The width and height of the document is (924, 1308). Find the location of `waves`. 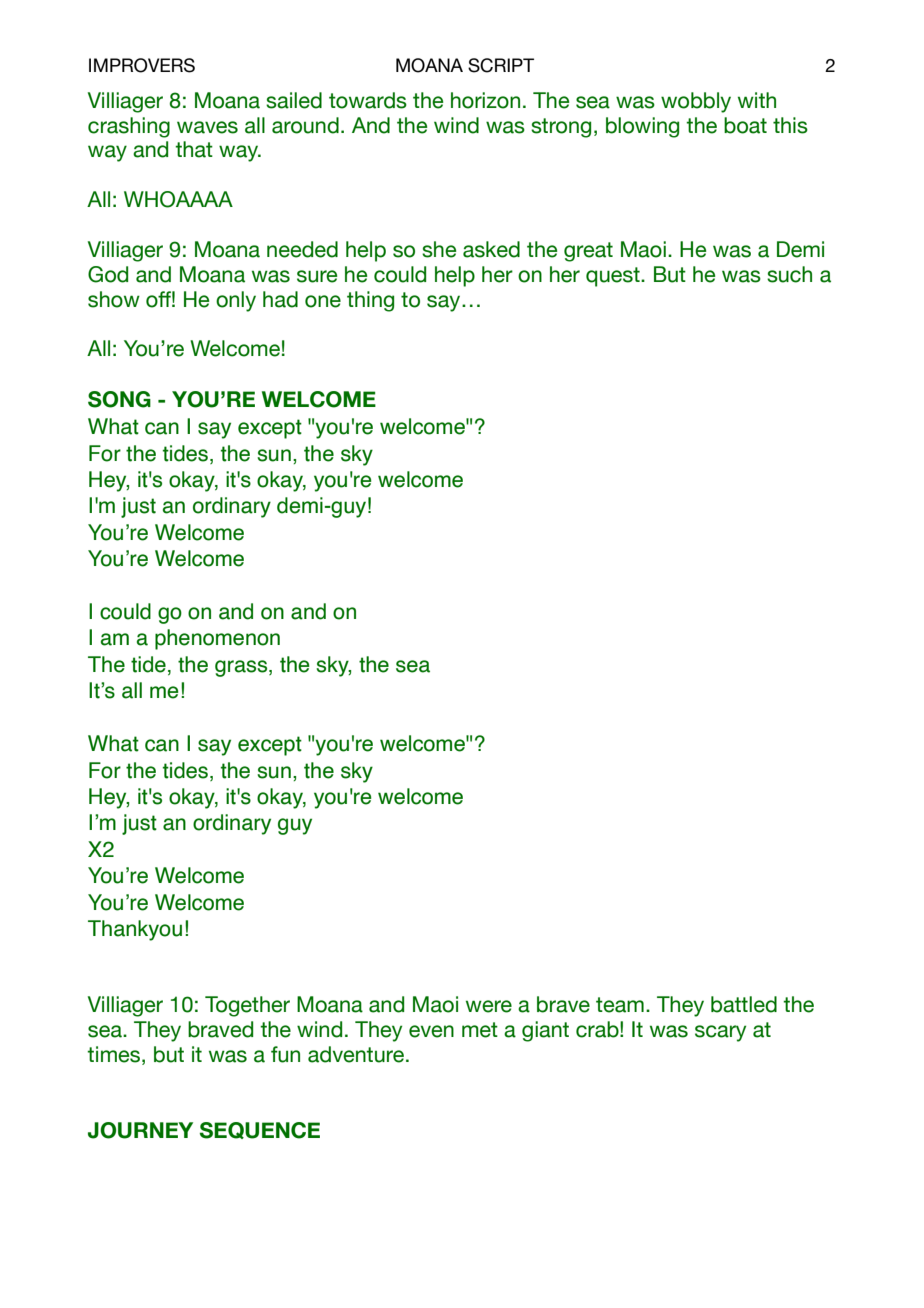

waves is located at coordinates (207, 127).
